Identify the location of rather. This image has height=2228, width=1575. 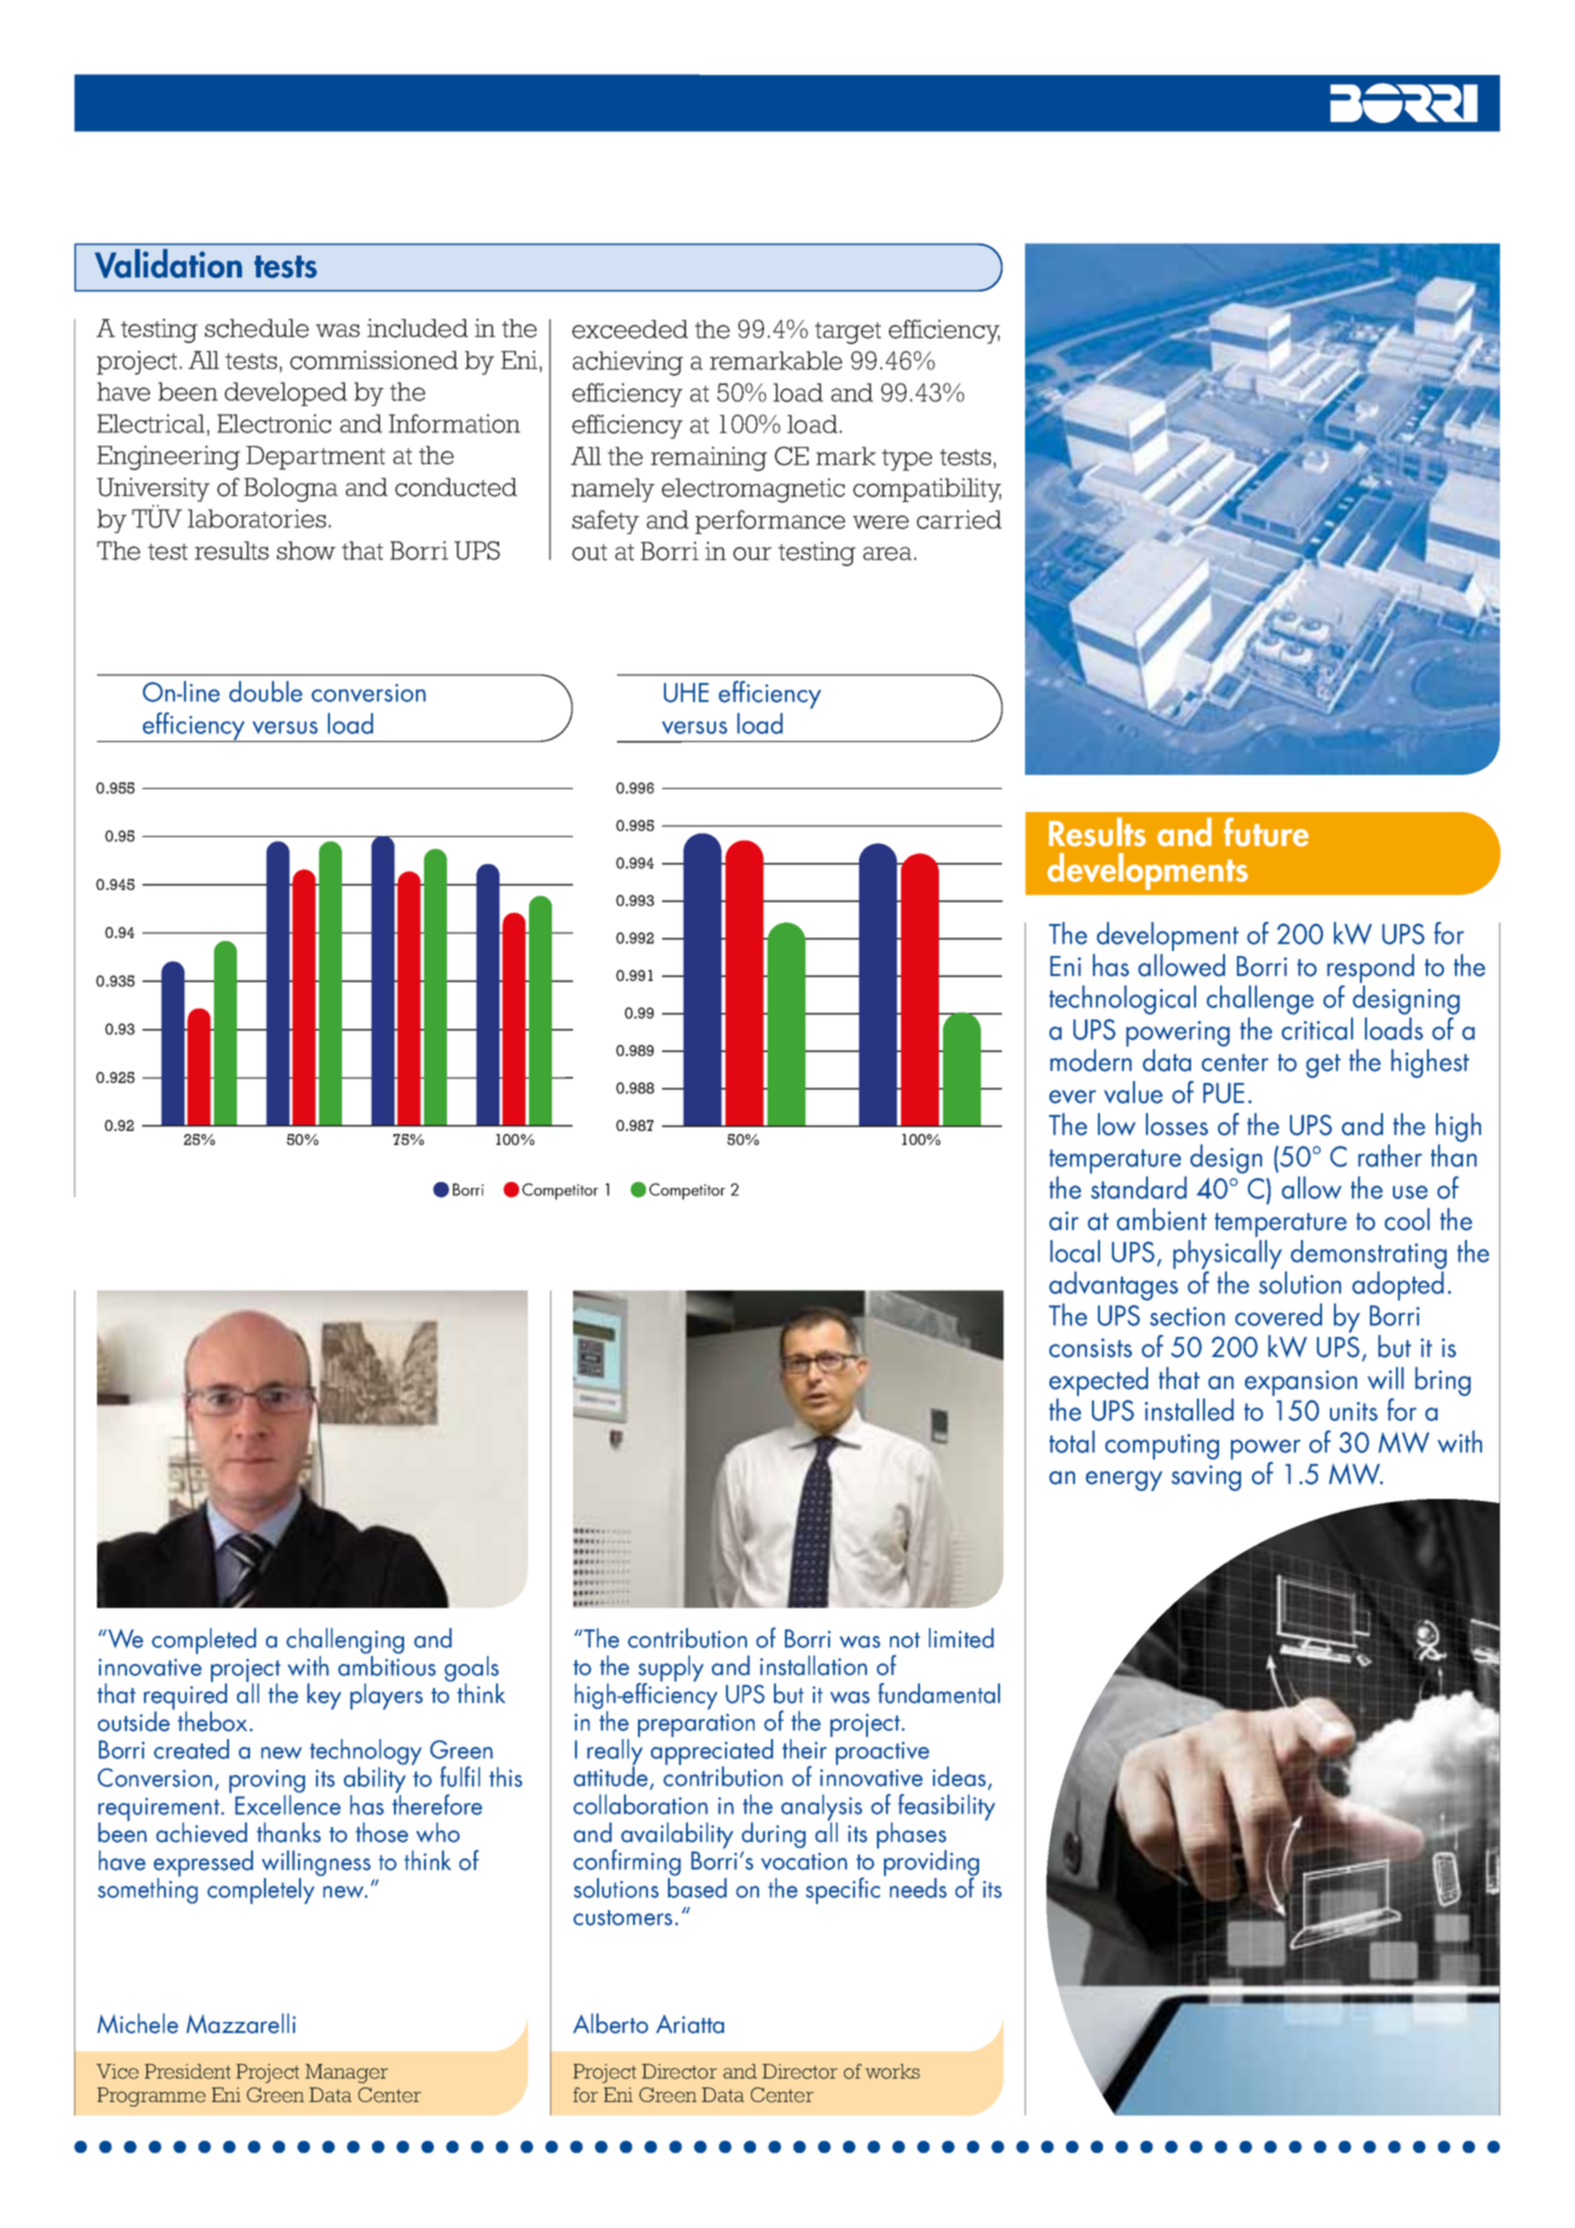
(1390, 1155).
